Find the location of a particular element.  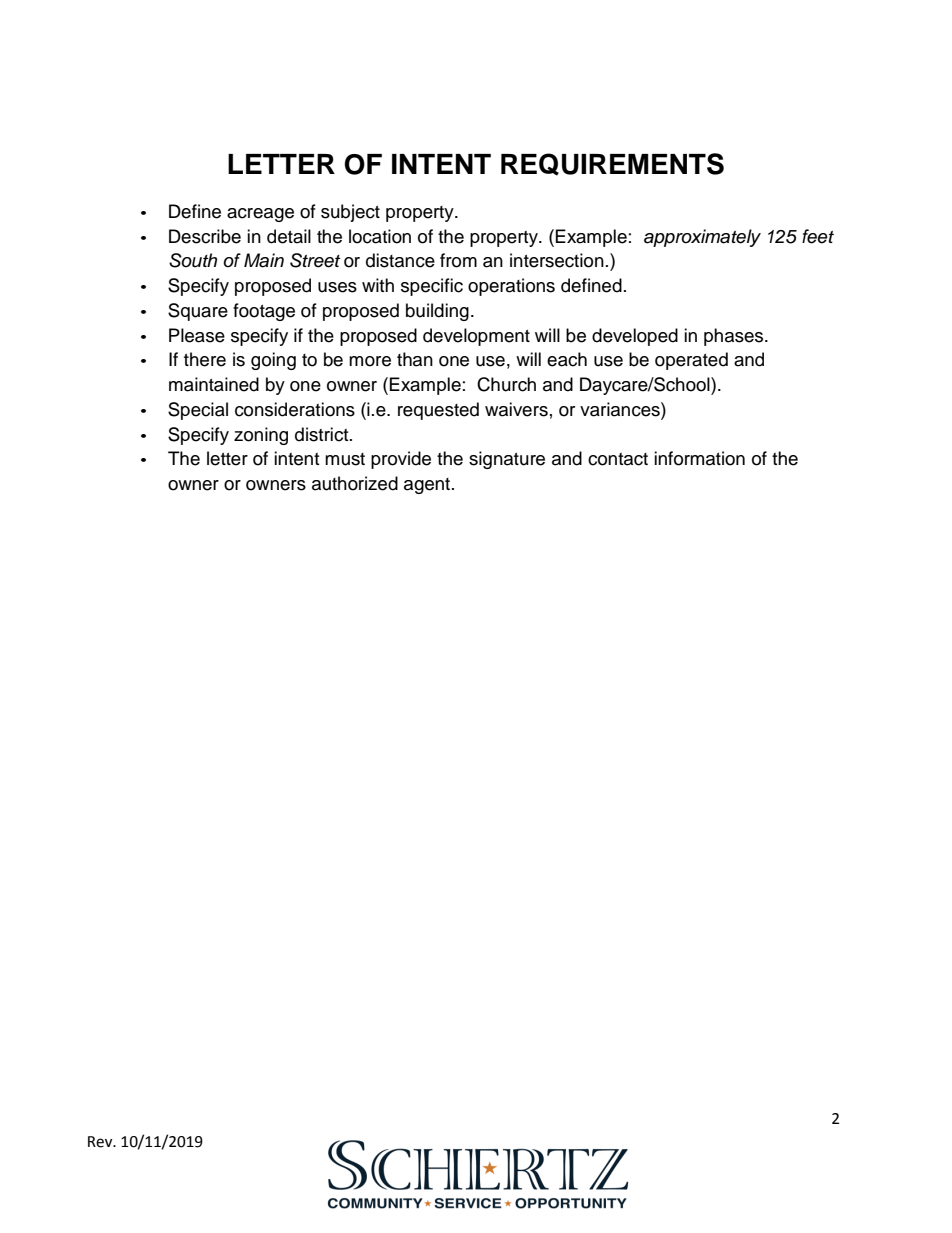

information is located at coordinates (699, 458).
